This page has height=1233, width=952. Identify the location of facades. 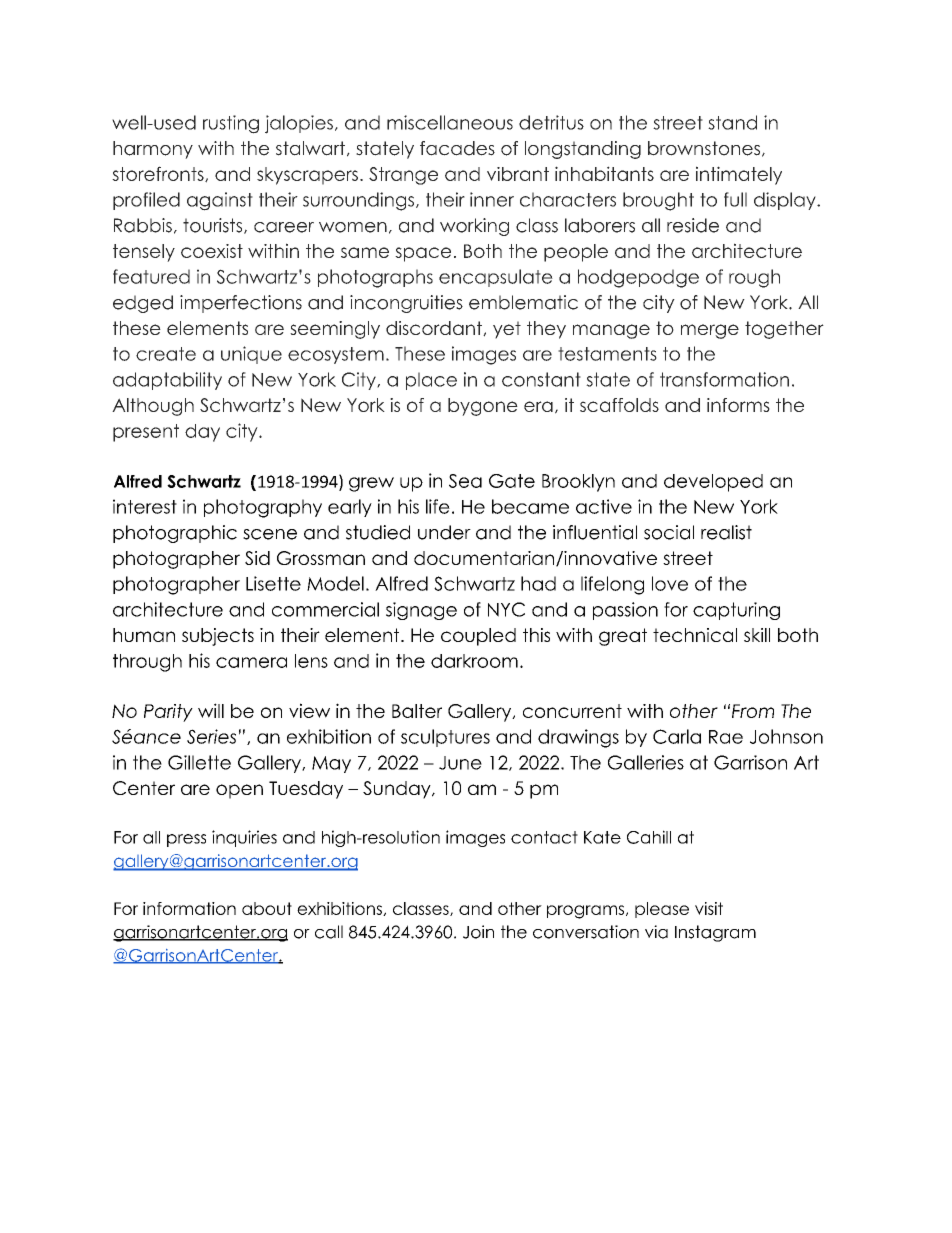
(457, 148).
